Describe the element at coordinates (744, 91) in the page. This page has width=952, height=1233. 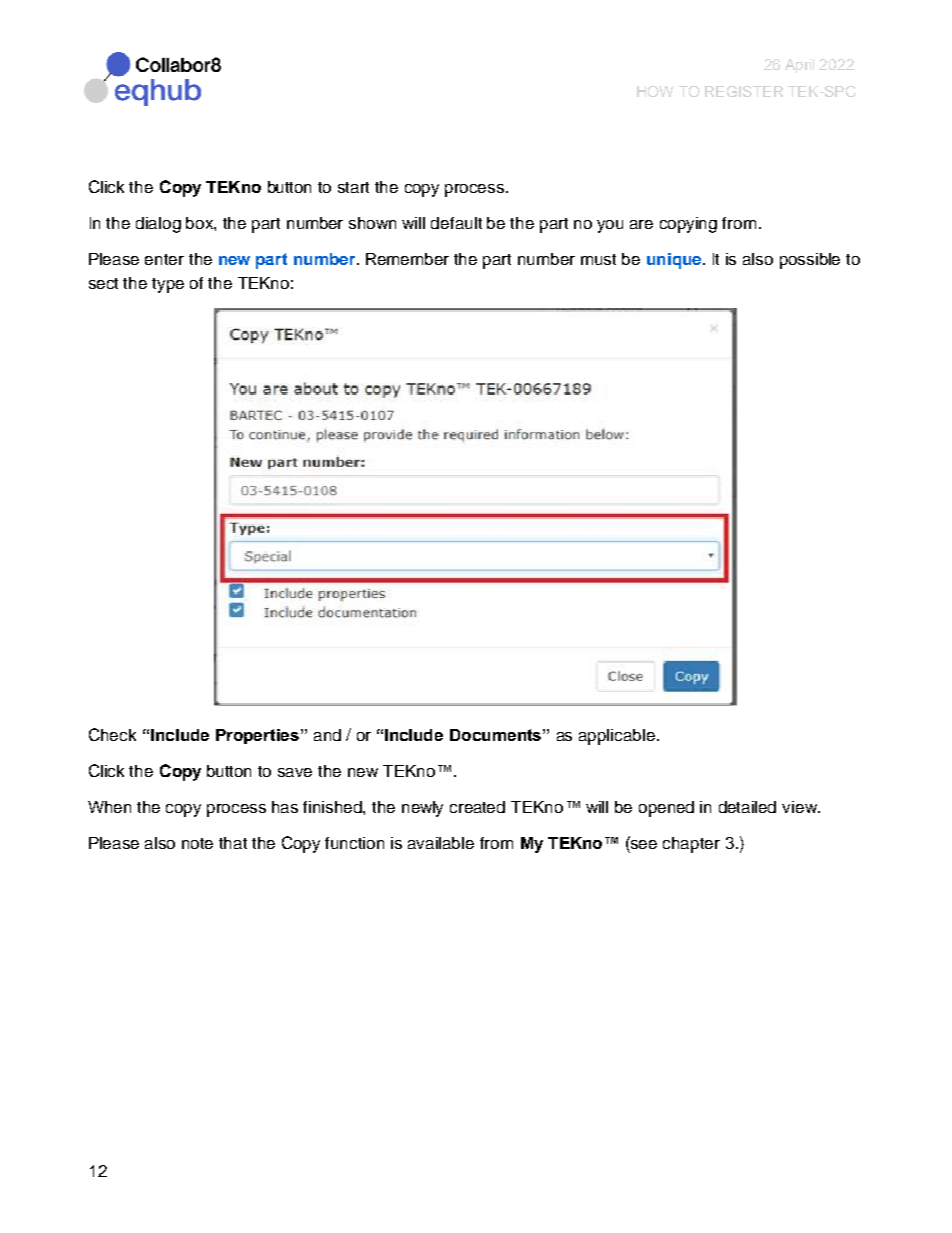
I see `REGISTER` at that location.
